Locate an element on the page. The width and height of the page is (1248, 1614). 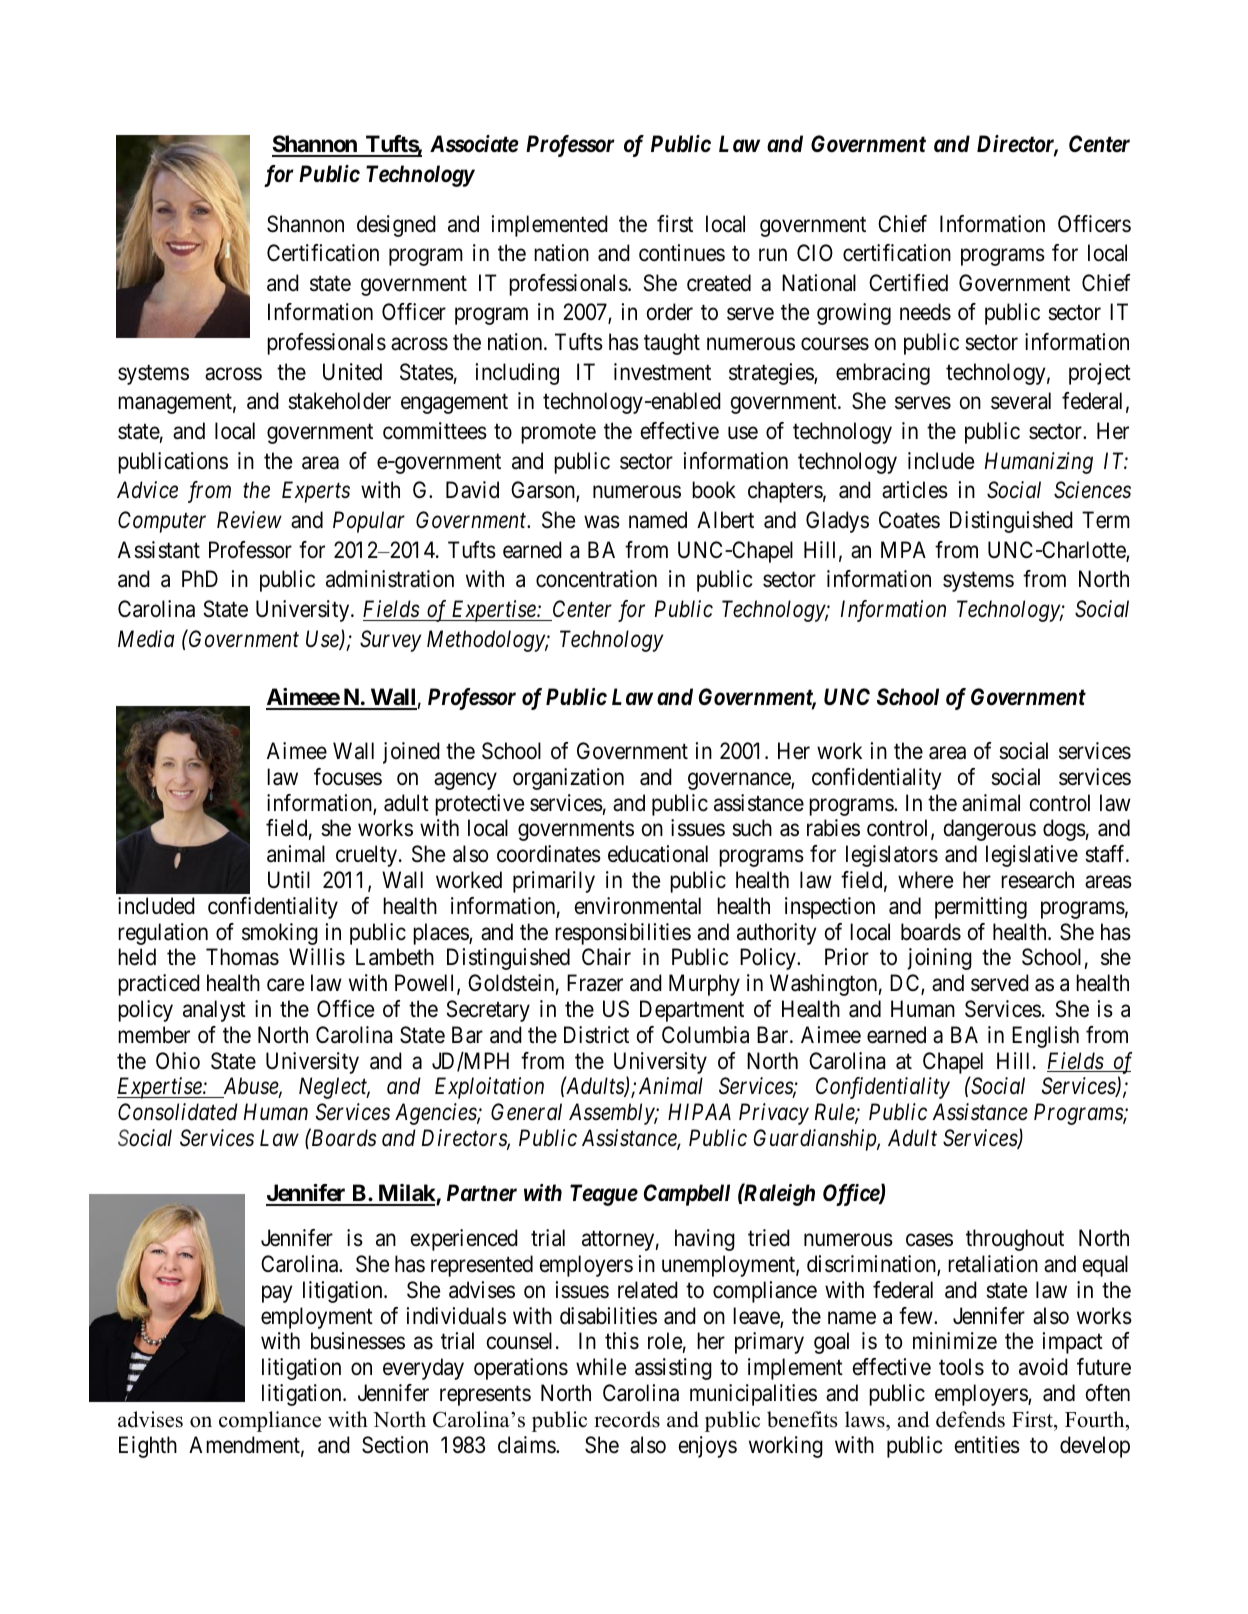
concentration is located at coordinates (596, 579).
